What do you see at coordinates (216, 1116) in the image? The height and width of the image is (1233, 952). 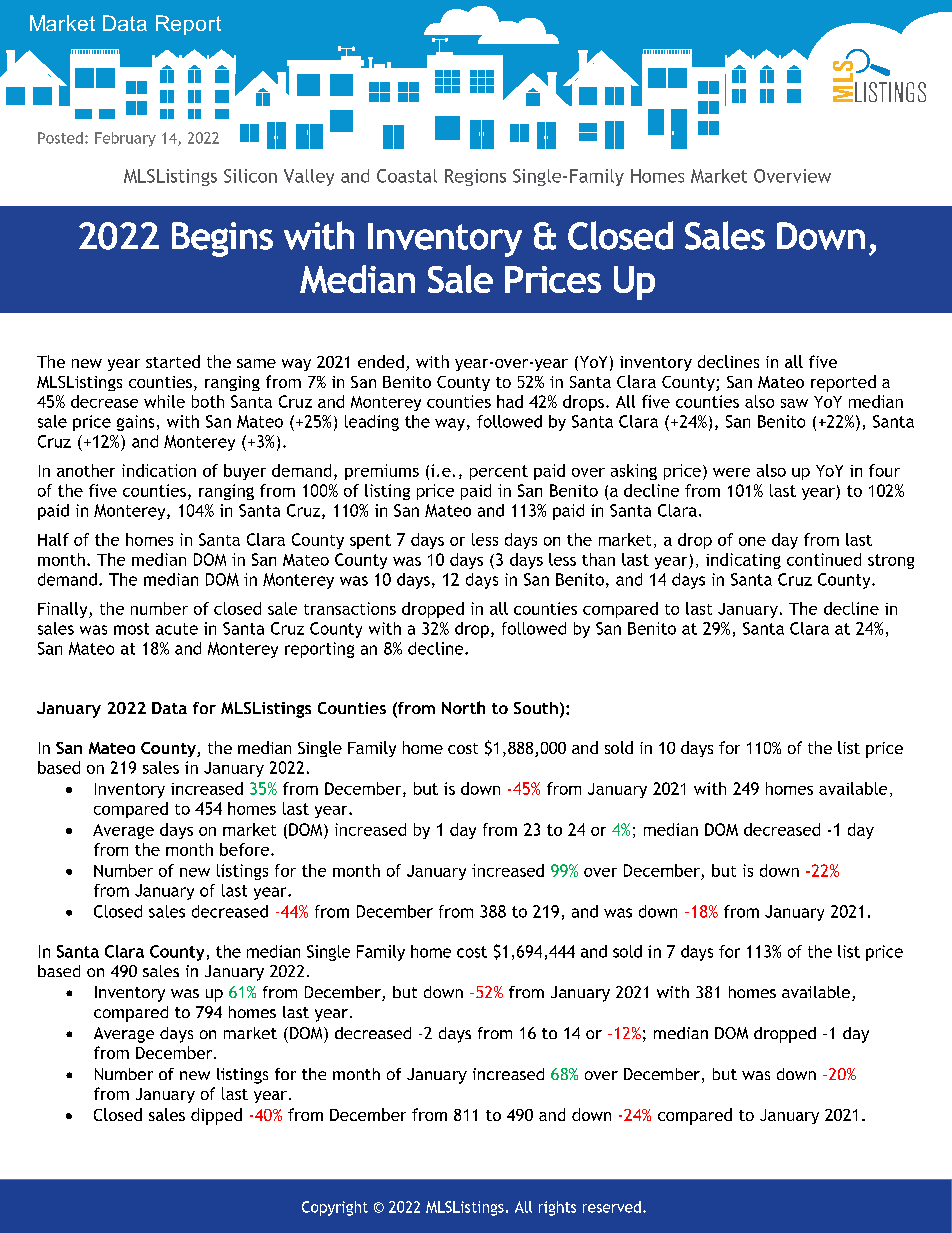 I see `dipped` at bounding box center [216, 1116].
